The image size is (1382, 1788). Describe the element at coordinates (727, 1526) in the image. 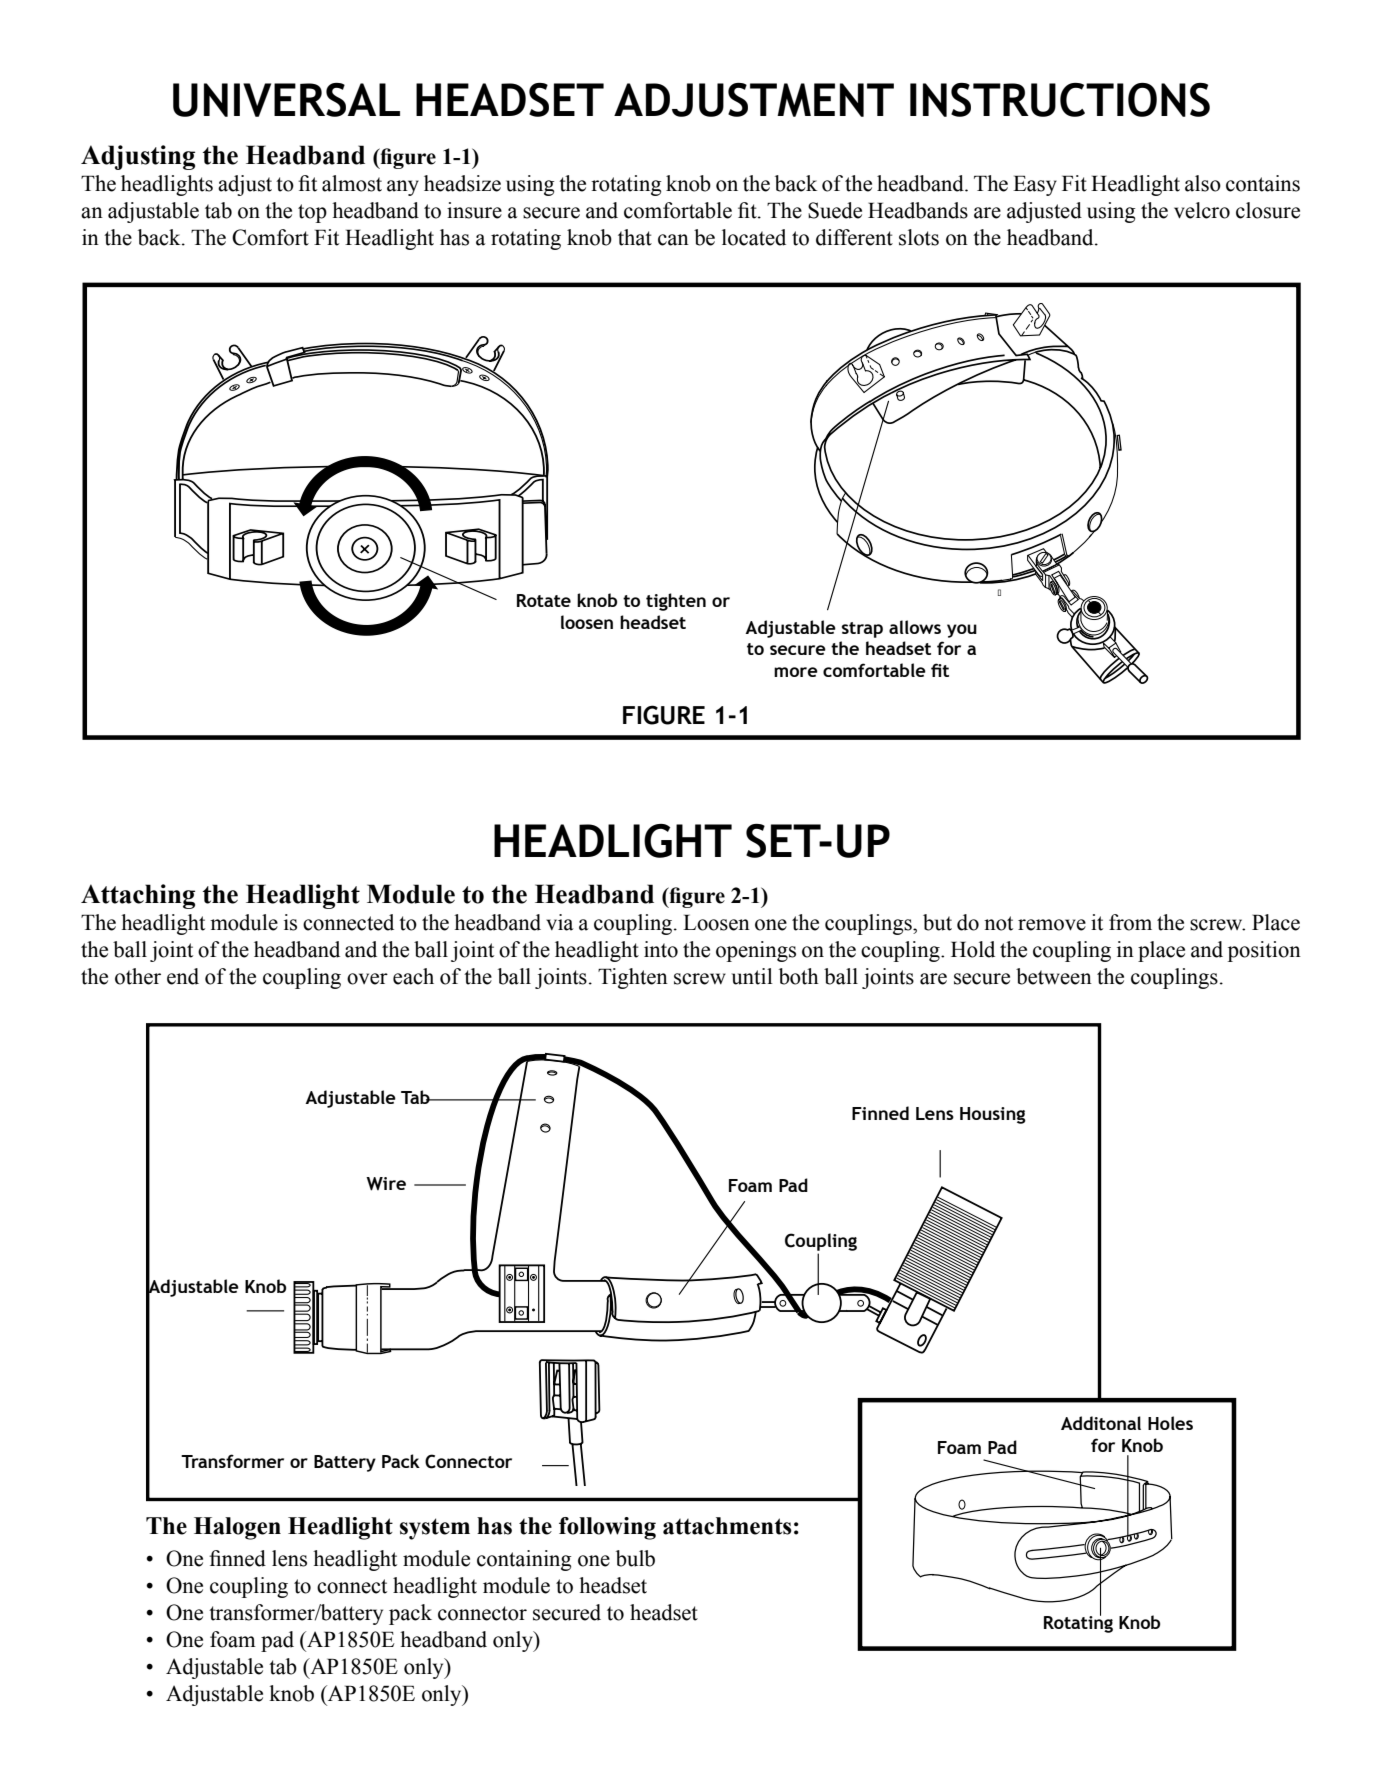

I see `attachments` at that location.
